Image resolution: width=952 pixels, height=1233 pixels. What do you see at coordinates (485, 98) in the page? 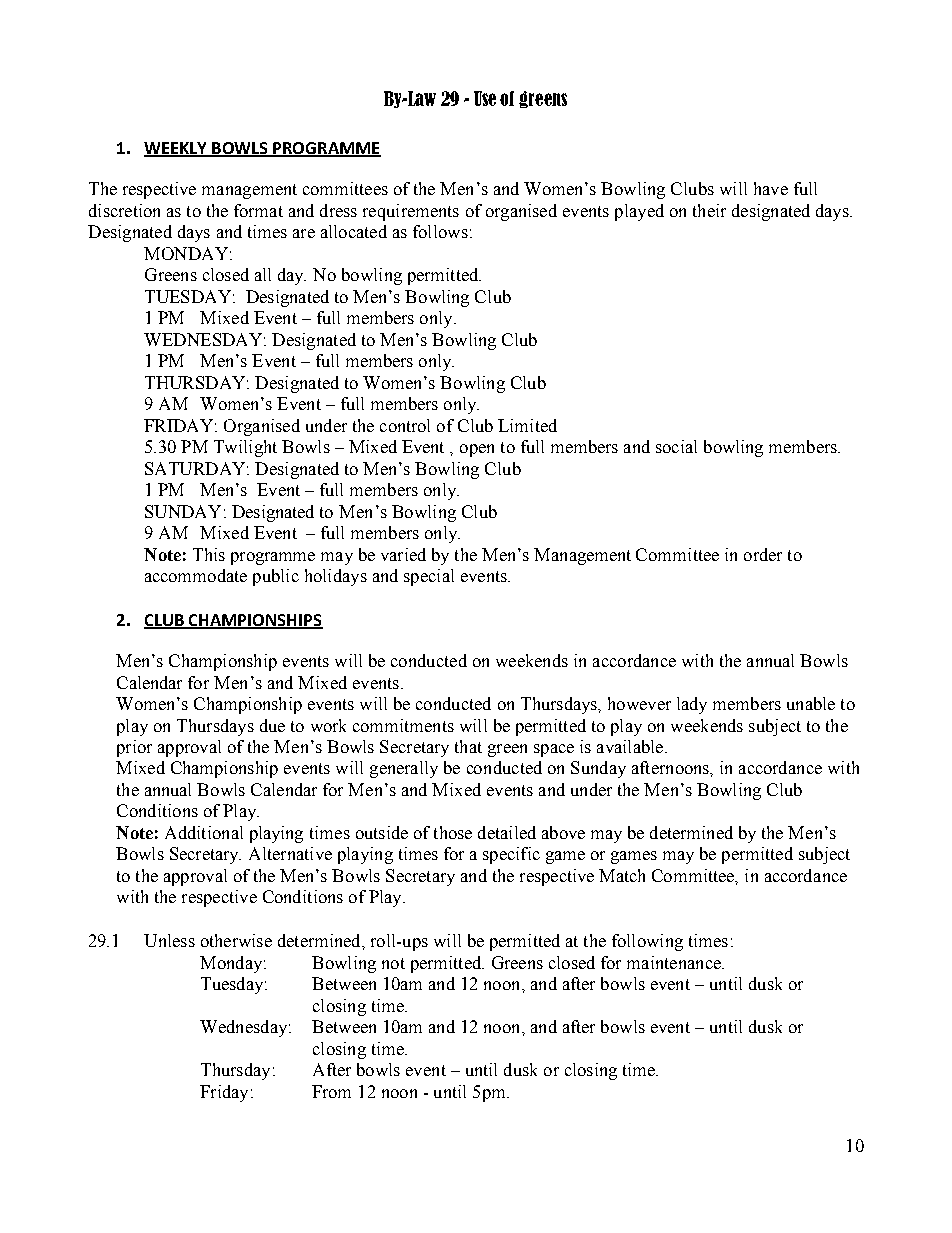
I see `Use` at bounding box center [485, 98].
